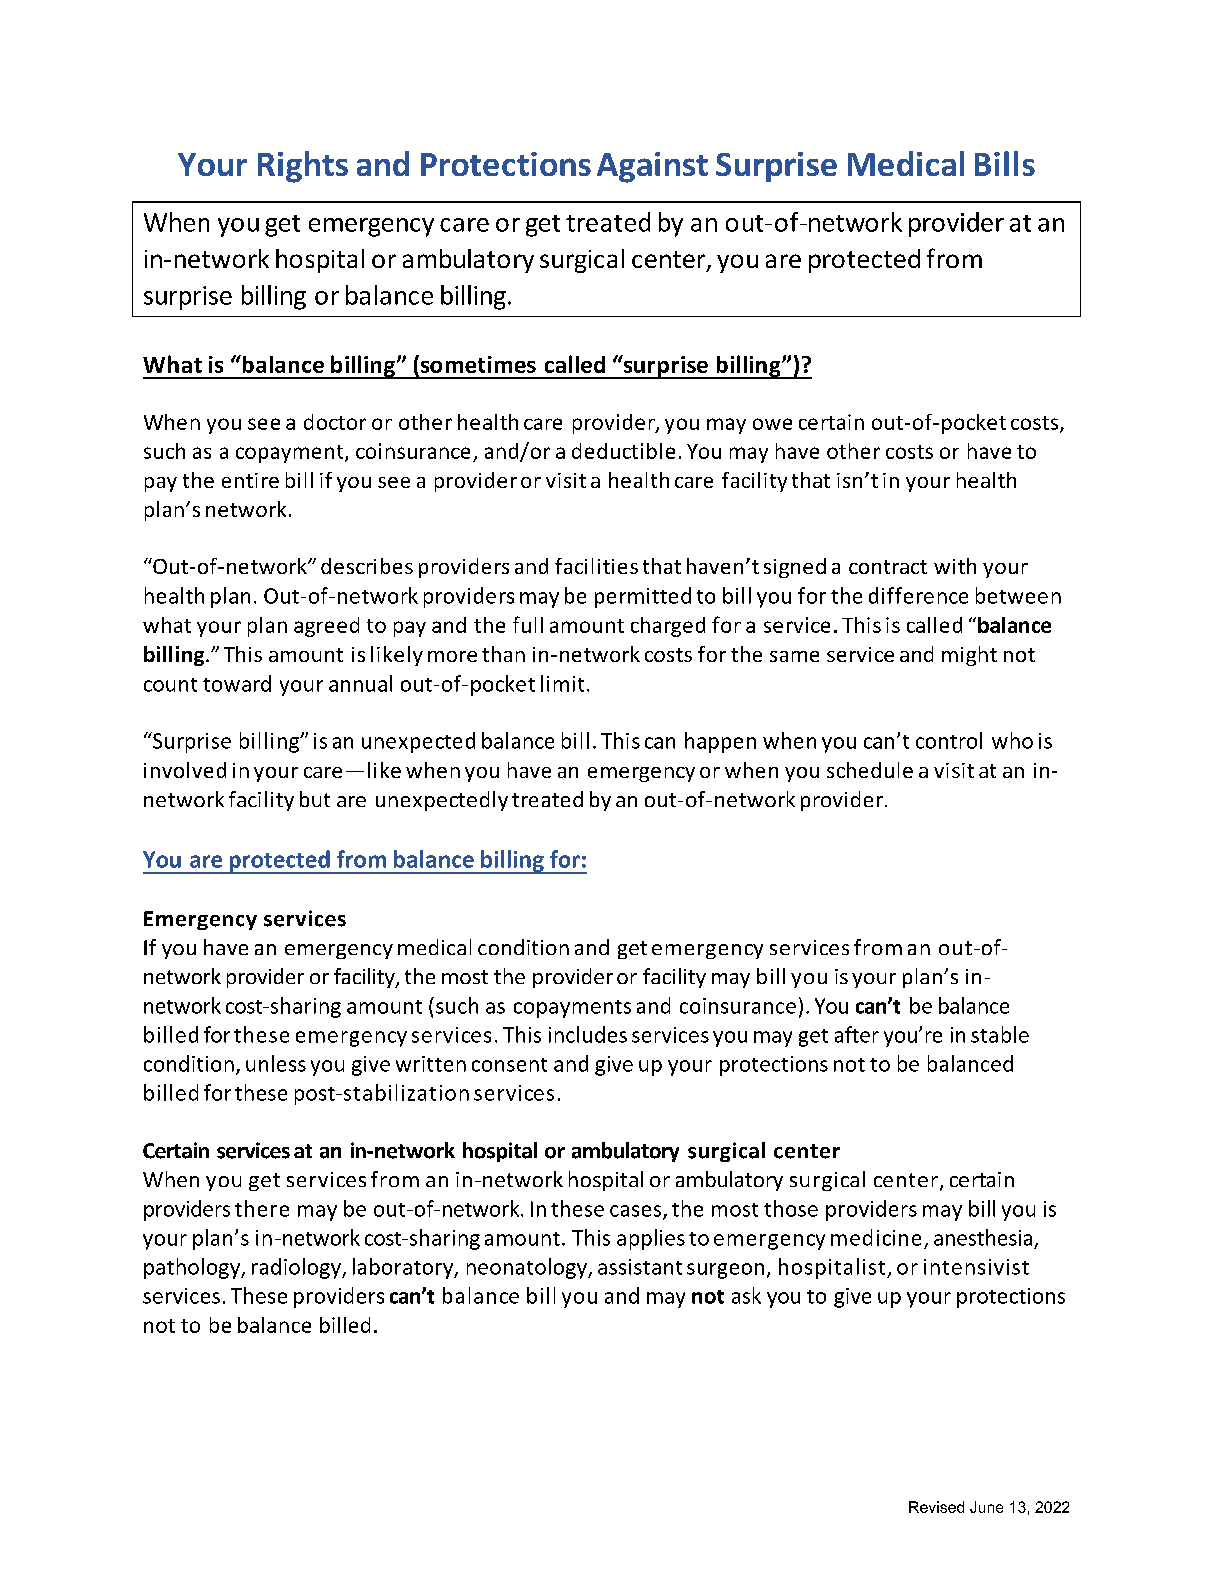 This document has width=1213, height=1570. Describe the element at coordinates (652, 167) in the document. I see `Against` at that location.
